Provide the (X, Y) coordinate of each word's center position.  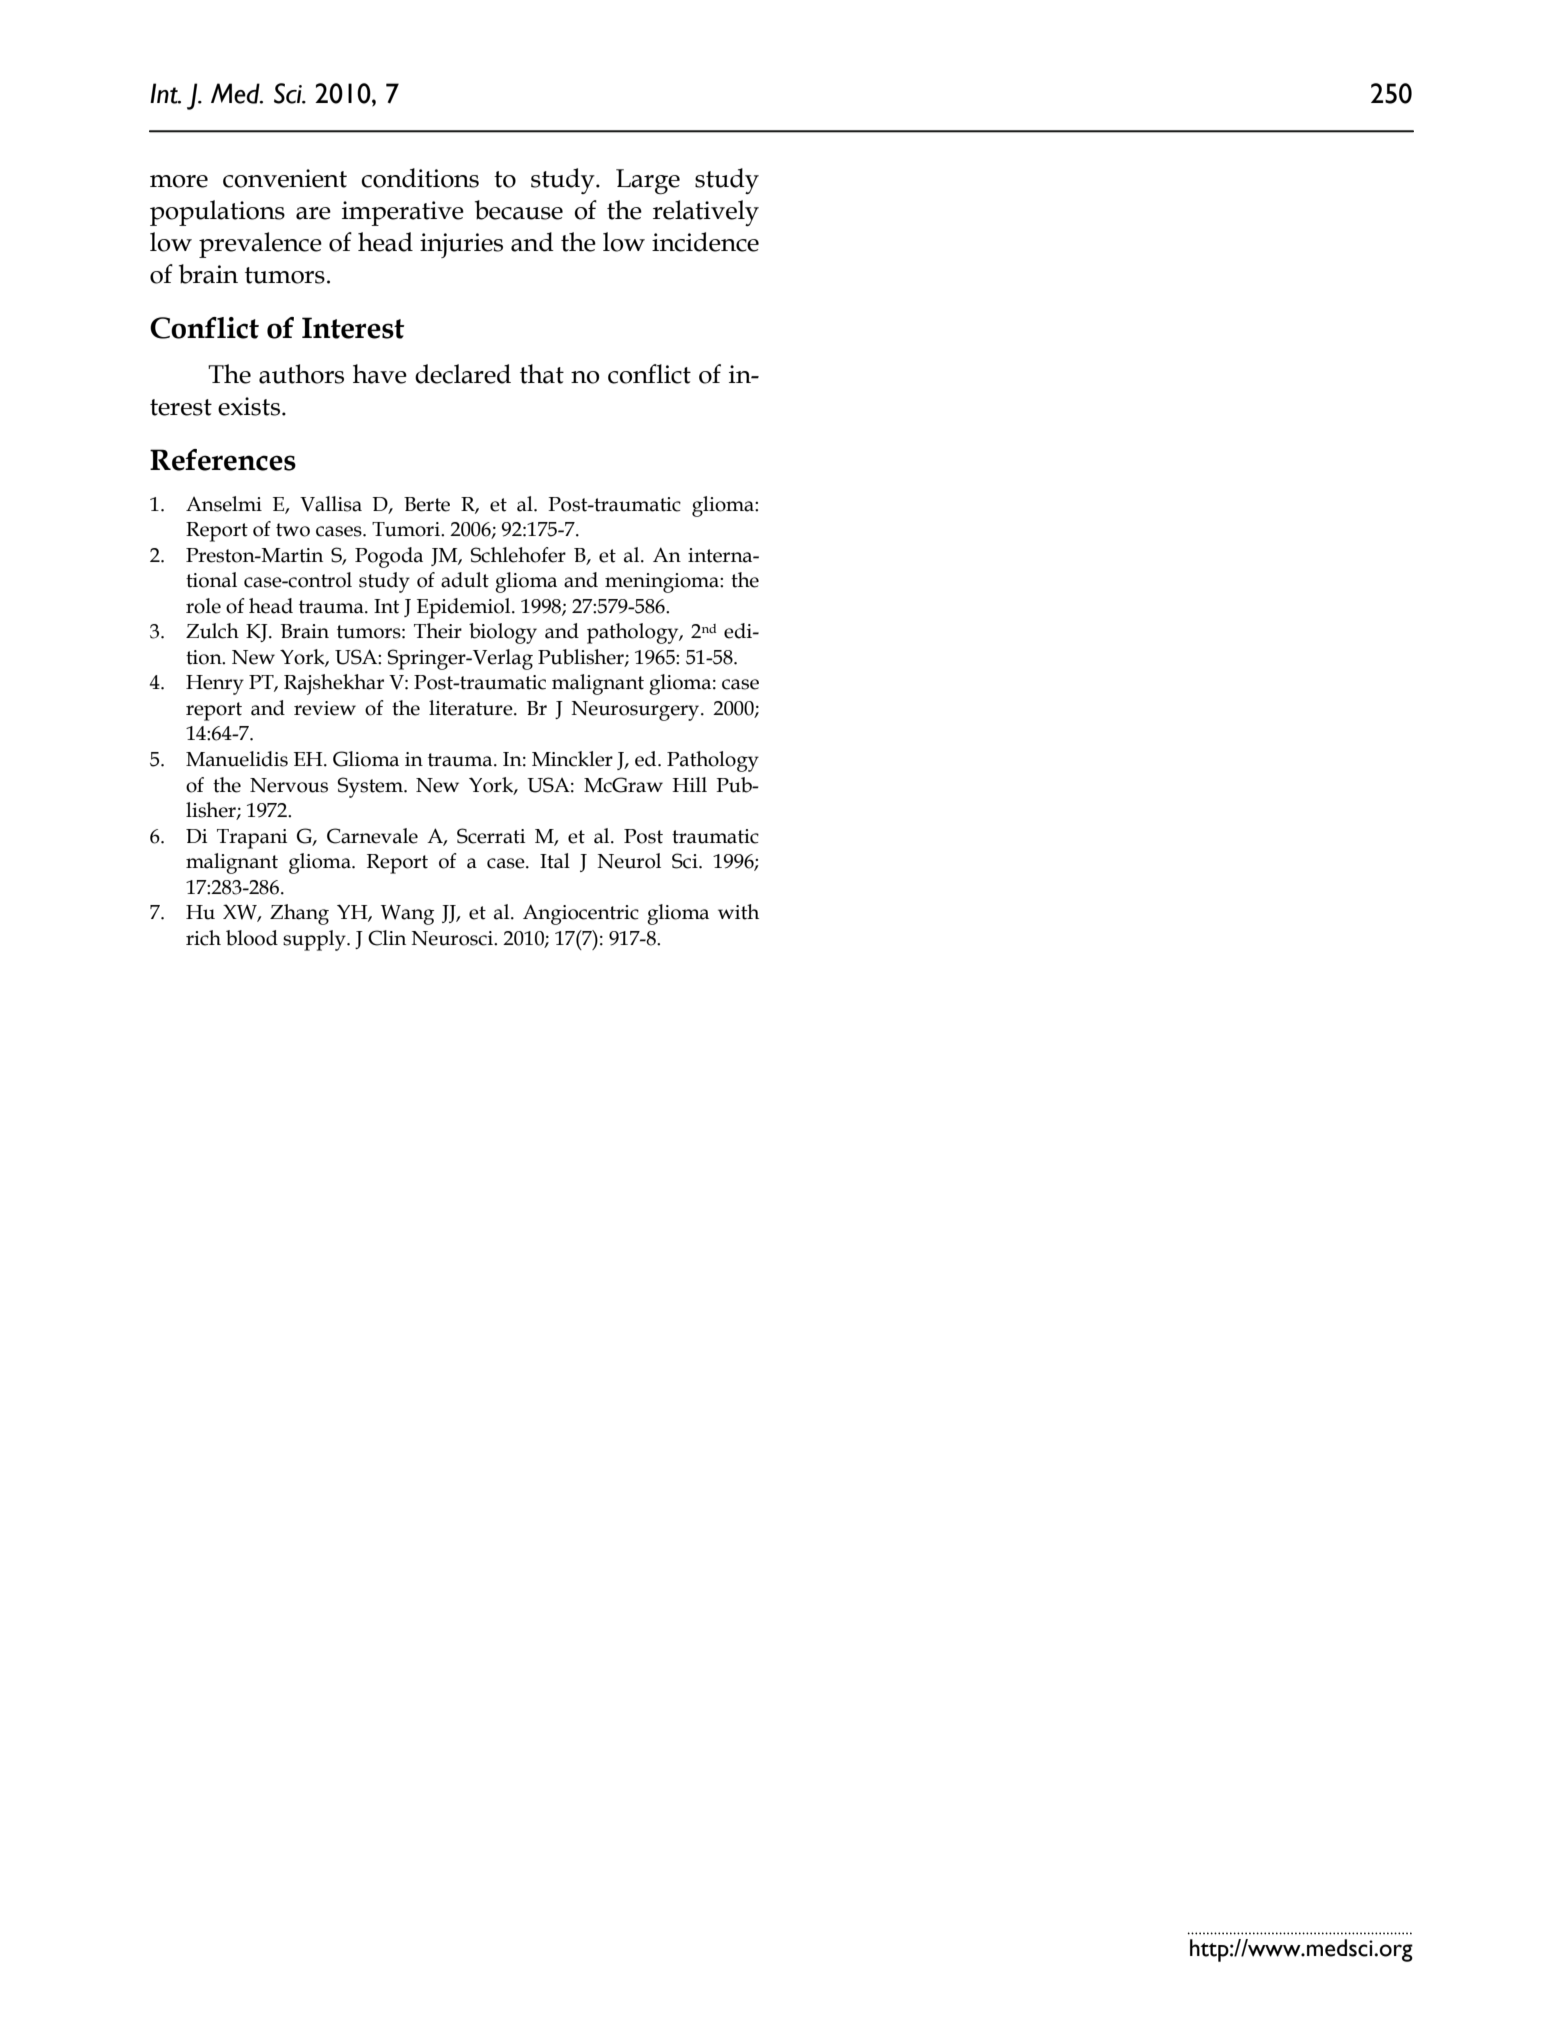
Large (648, 182)
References (223, 460)
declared (463, 374)
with (738, 912)
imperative (403, 213)
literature (472, 708)
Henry (215, 685)
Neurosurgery (636, 711)
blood (252, 938)
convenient (285, 178)
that (542, 374)
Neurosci (453, 938)
